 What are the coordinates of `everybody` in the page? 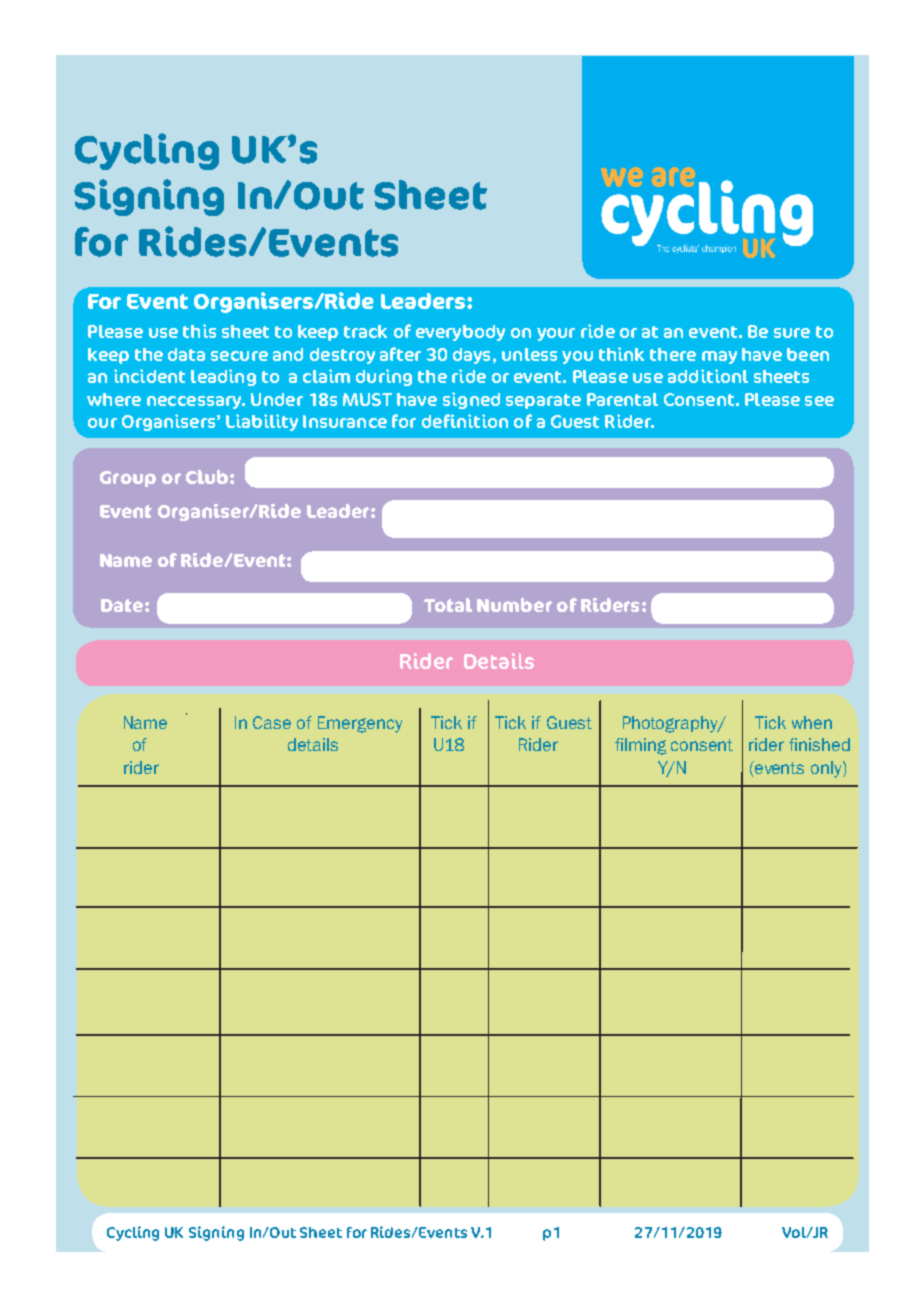 It's located at (460, 333).
